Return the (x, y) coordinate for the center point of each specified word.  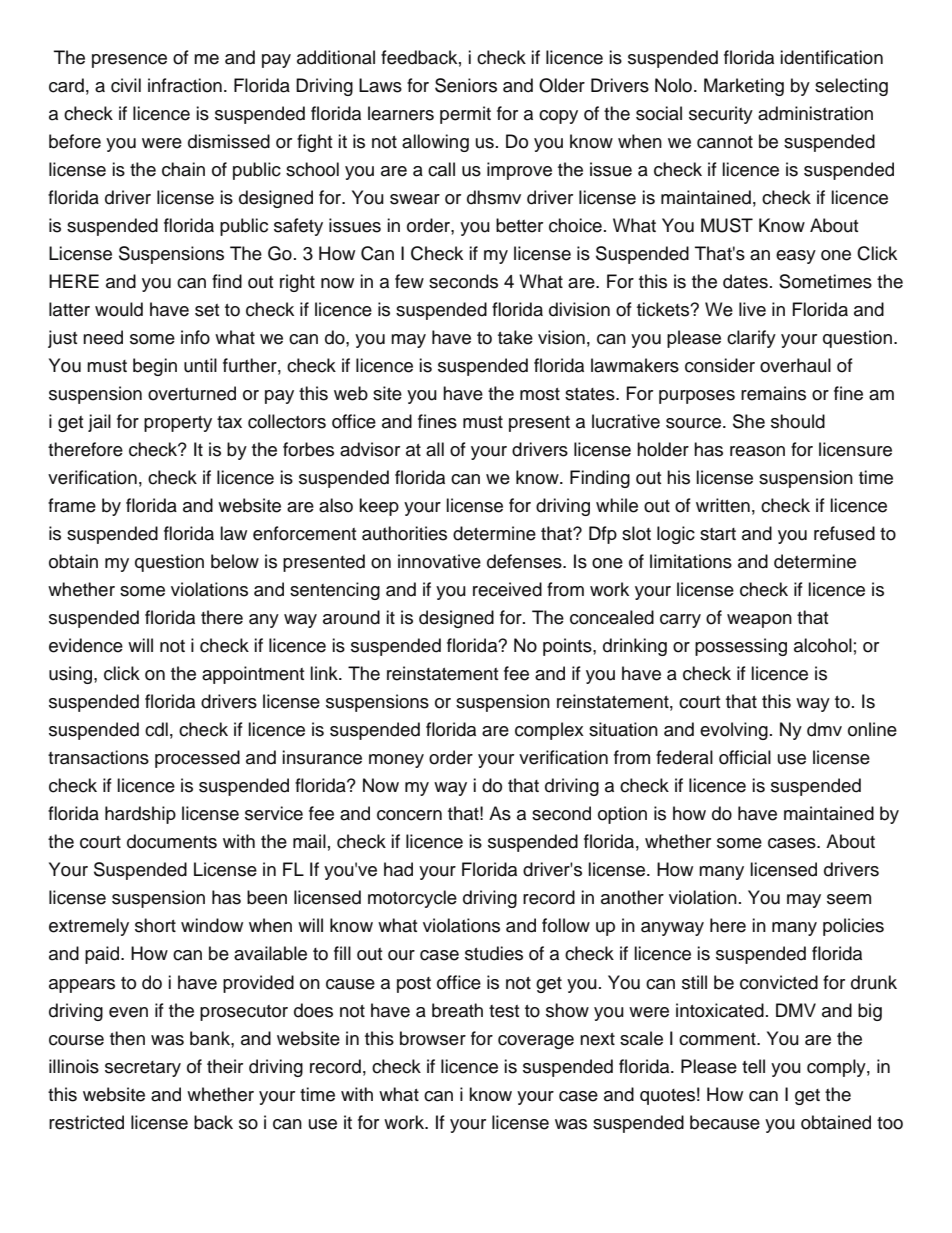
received (507, 589)
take (515, 337)
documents (172, 841)
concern (409, 815)
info (195, 337)
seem (849, 899)
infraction (185, 85)
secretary (143, 1069)
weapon (759, 621)
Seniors (466, 85)
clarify (751, 339)
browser (433, 1038)
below (235, 561)
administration (815, 113)
